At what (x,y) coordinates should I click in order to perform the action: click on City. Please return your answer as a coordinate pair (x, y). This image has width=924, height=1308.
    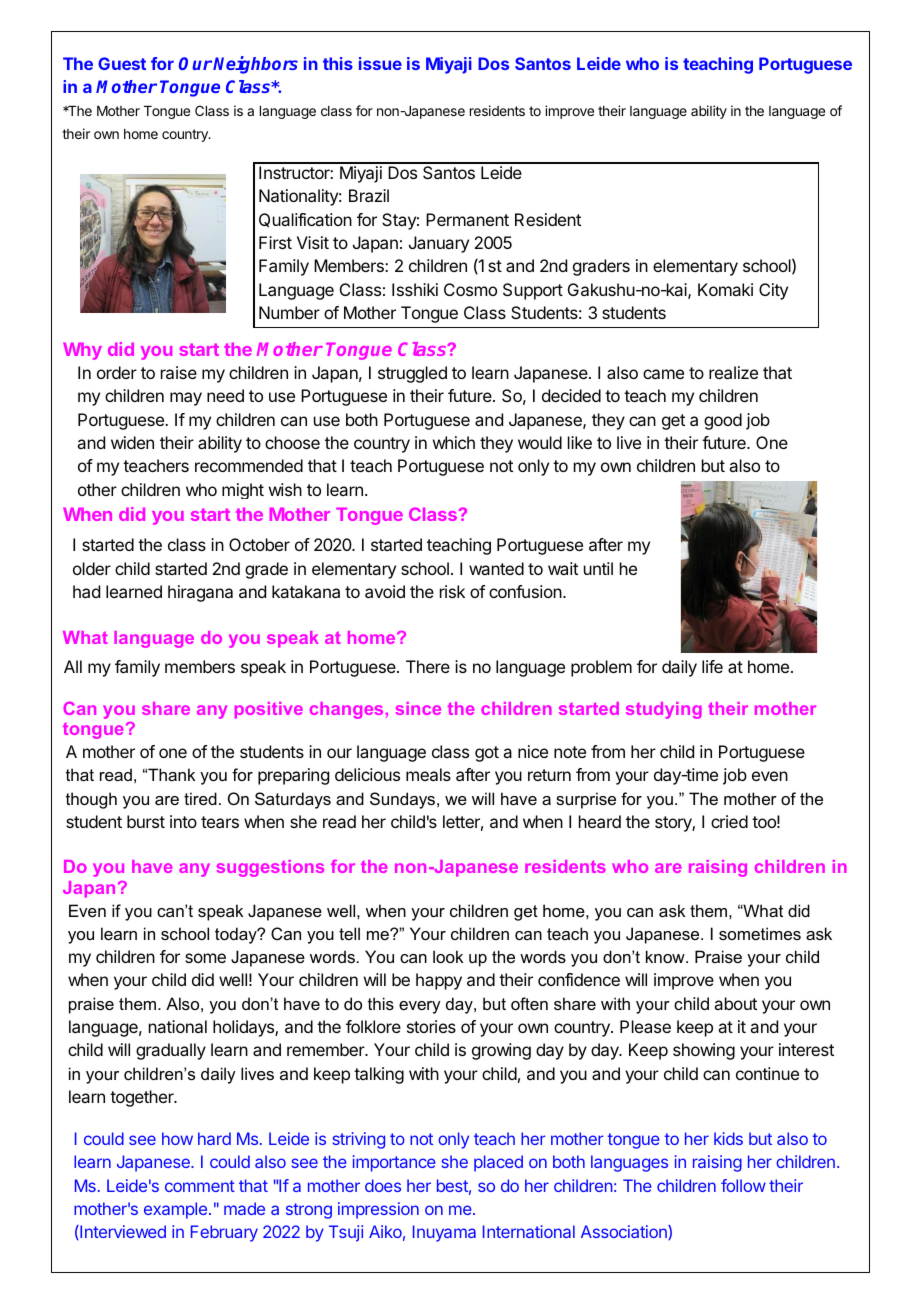
    Looking at the image, I should click on (773, 291).
